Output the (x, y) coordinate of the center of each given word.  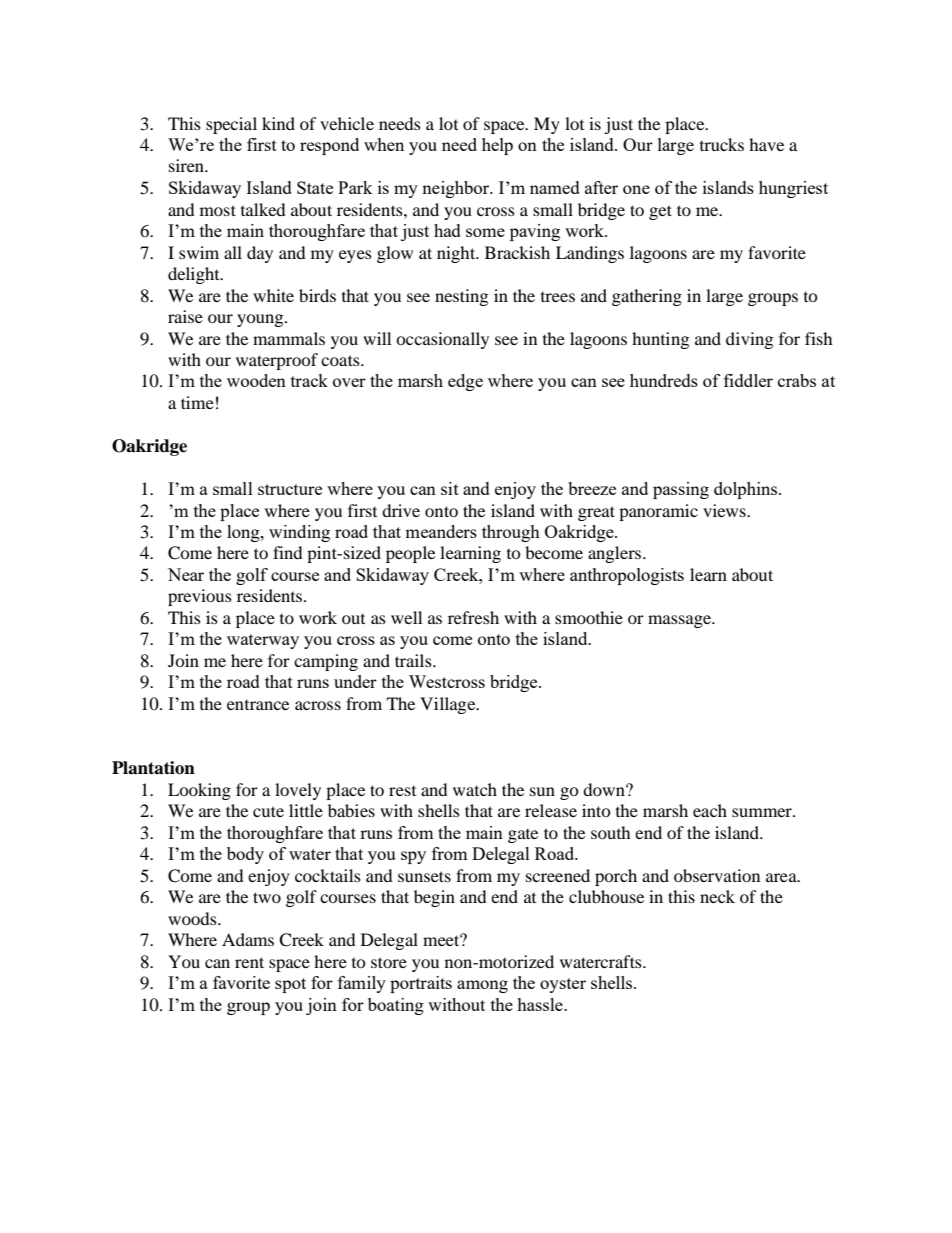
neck (717, 896)
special (231, 125)
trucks (722, 144)
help (497, 146)
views (725, 510)
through (511, 533)
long (244, 533)
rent (249, 962)
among (482, 986)
